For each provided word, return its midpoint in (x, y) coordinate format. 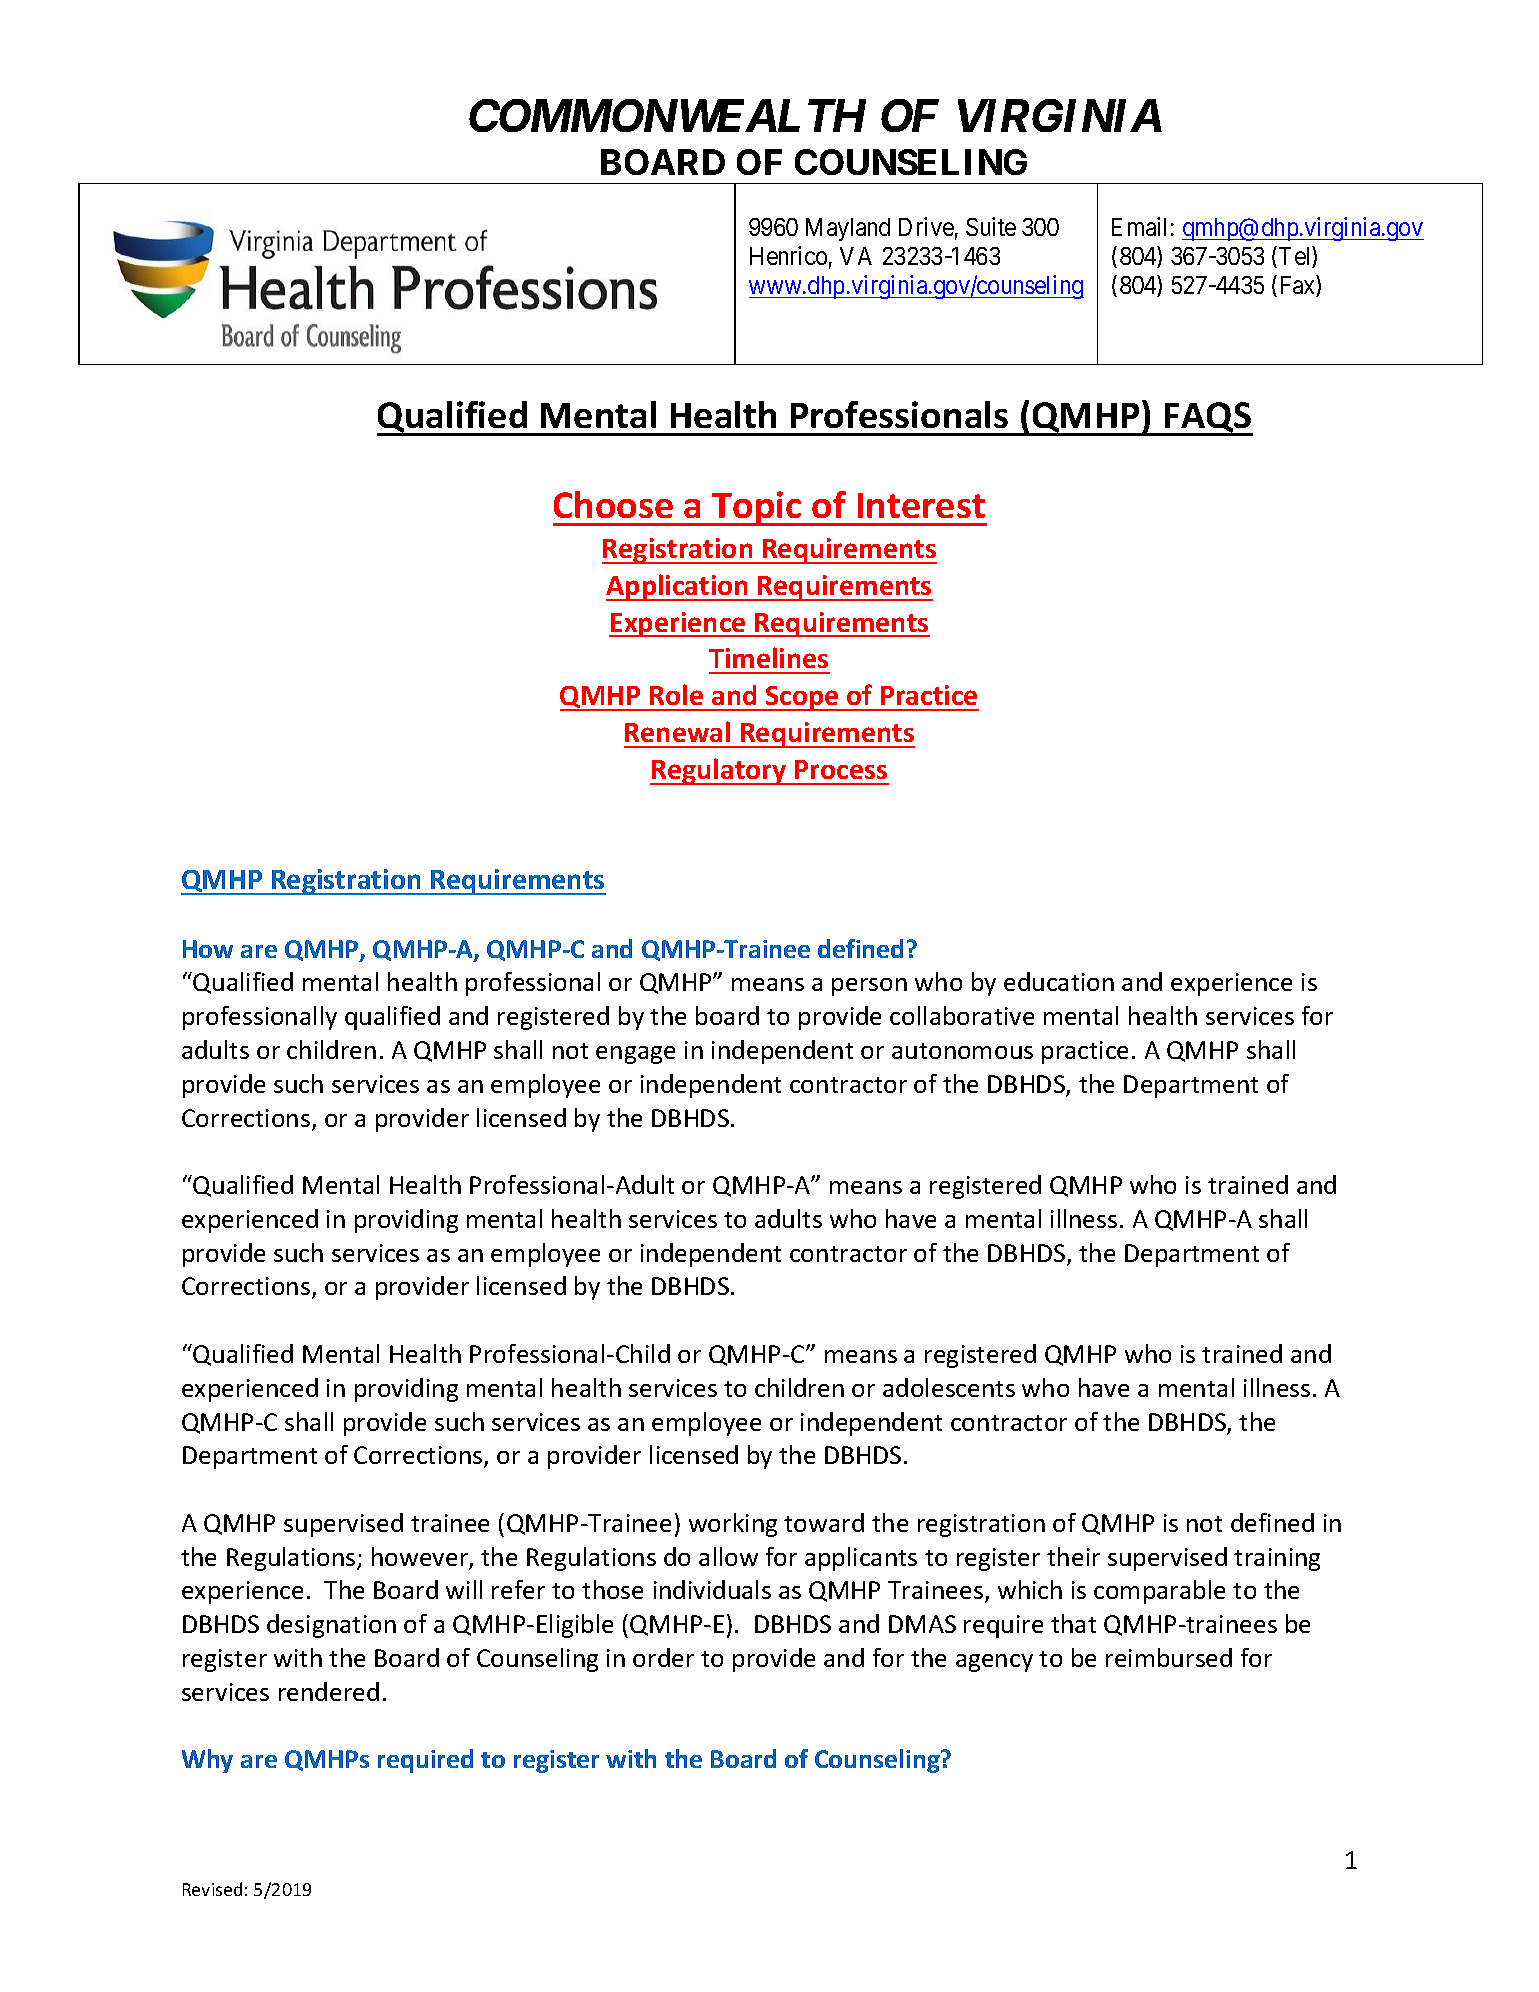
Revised (212, 1889)
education (1059, 981)
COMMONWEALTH (667, 115)
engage (635, 1055)
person (869, 987)
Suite (991, 226)
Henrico (788, 255)
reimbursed (1169, 1657)
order (663, 1657)
